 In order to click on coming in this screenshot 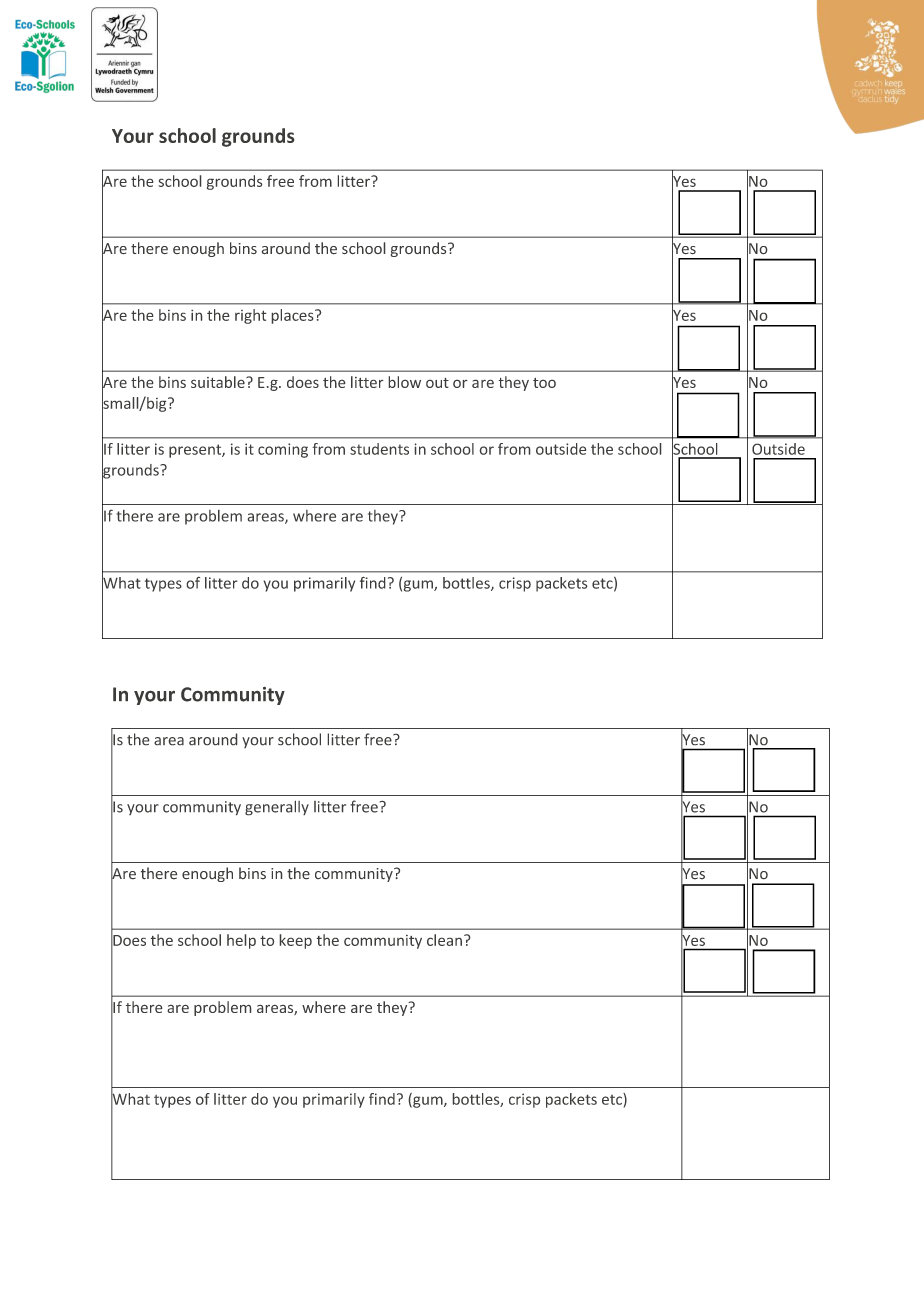, I will do `click(283, 450)`.
